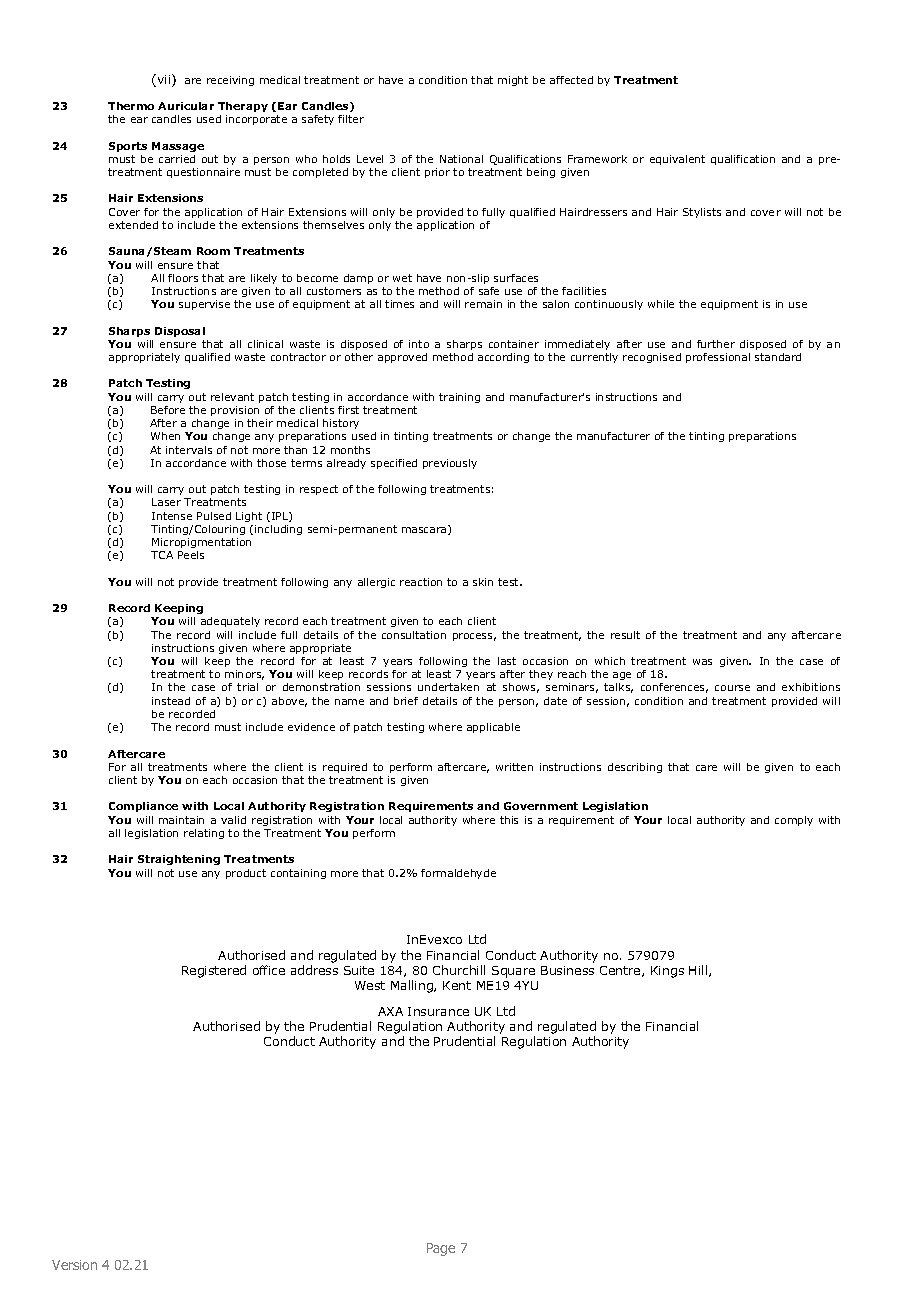  What do you see at coordinates (457, 985) in the document?
I see `Kent` at bounding box center [457, 985].
